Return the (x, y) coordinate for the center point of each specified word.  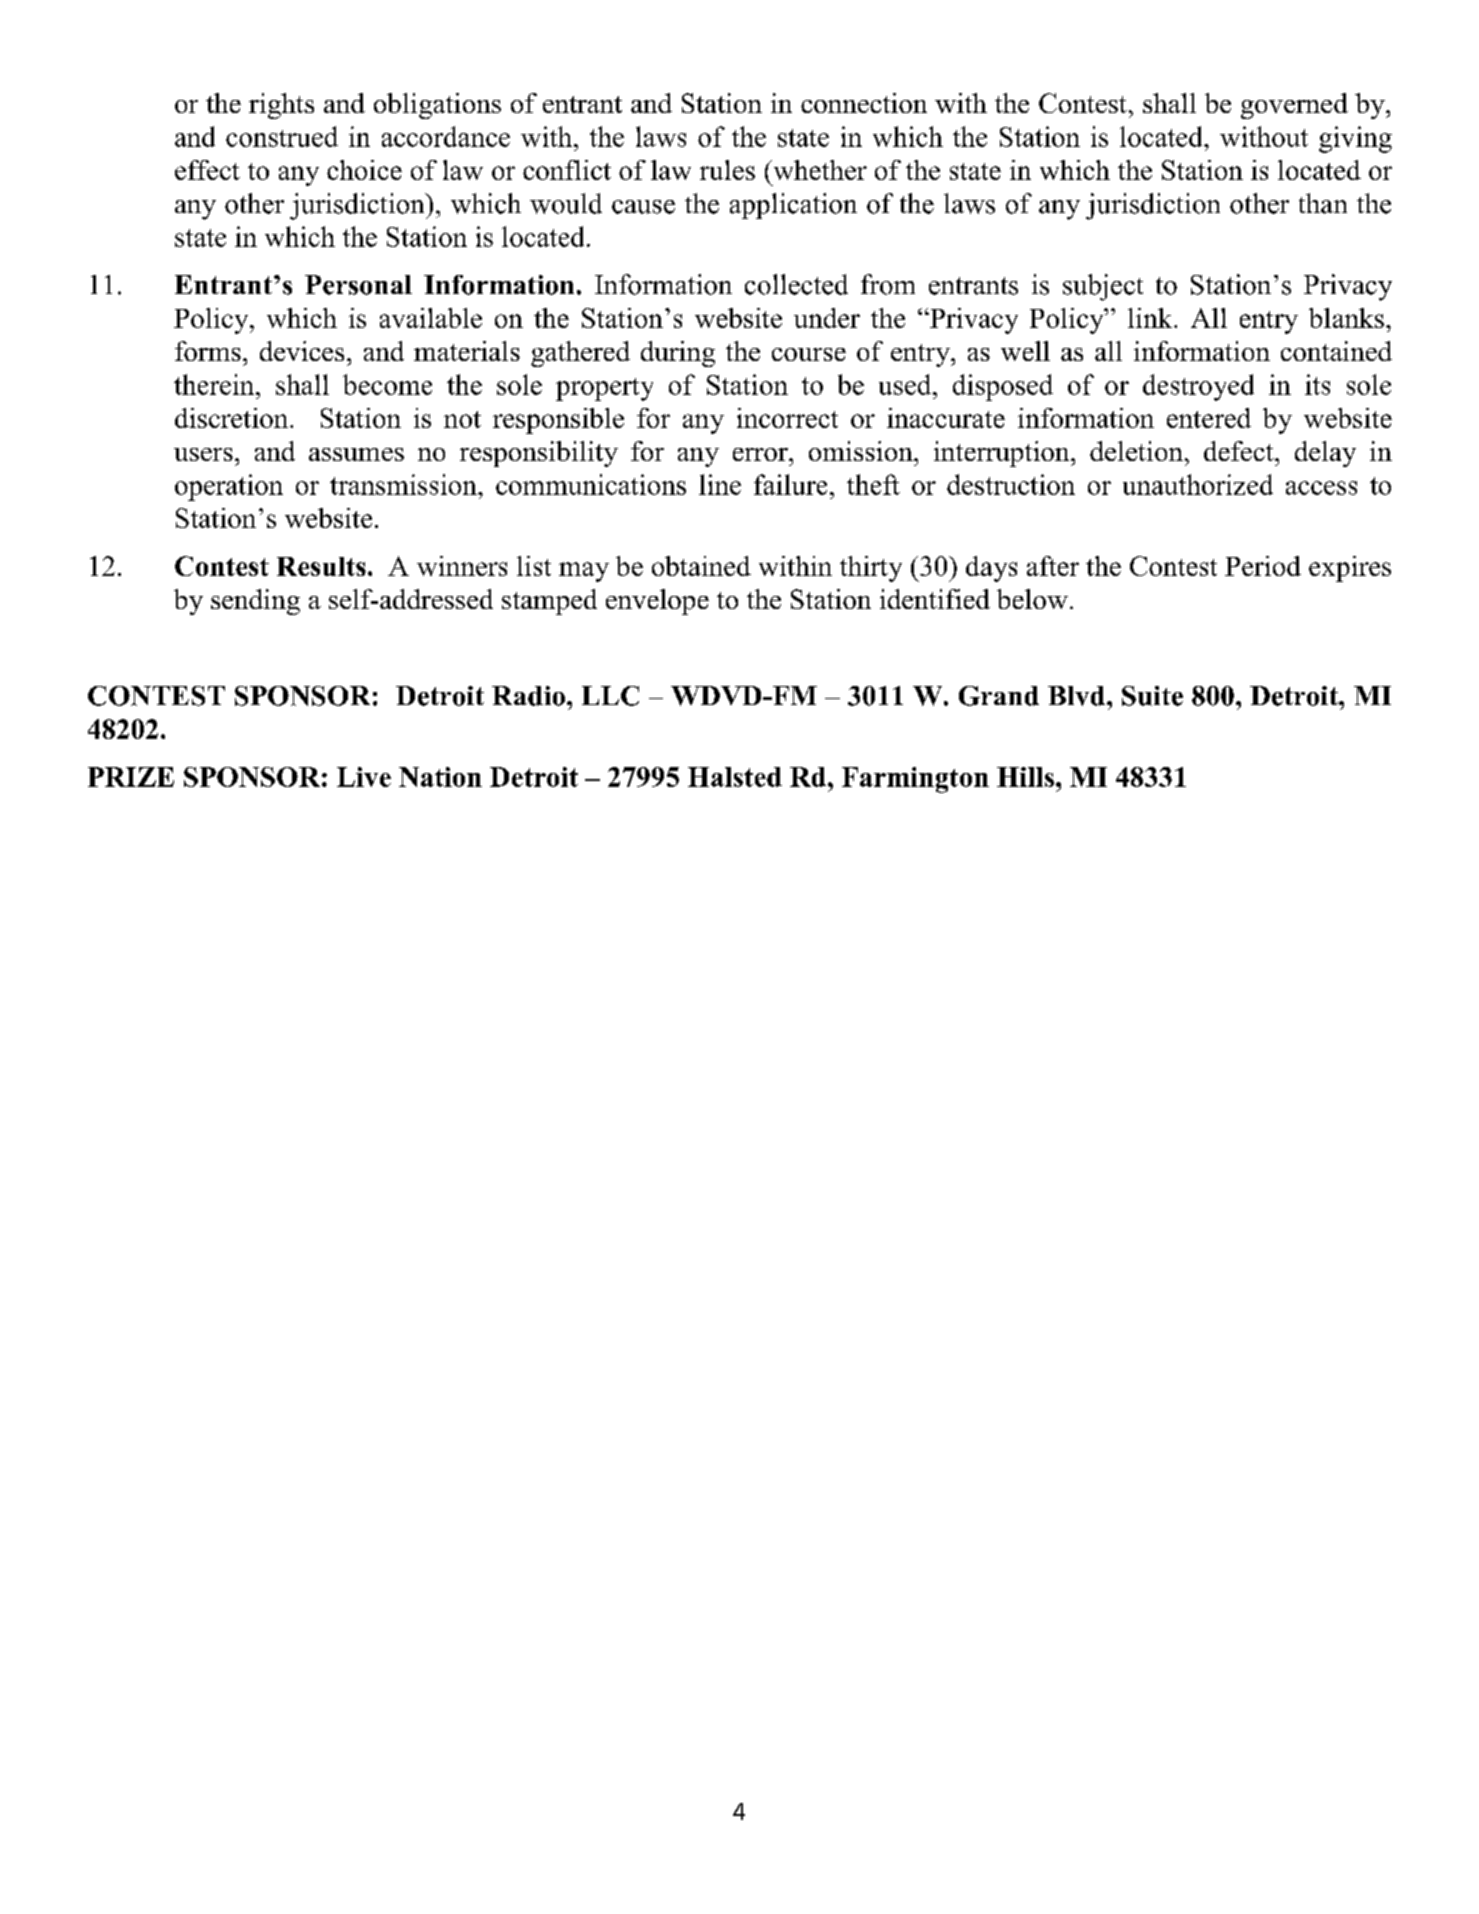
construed (282, 136)
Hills (1025, 777)
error (761, 454)
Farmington (915, 780)
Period (1263, 566)
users (203, 454)
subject (1103, 287)
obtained (701, 566)
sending (255, 602)
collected (796, 284)
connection (864, 103)
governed (1294, 106)
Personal (358, 285)
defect (1240, 451)
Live (364, 777)
